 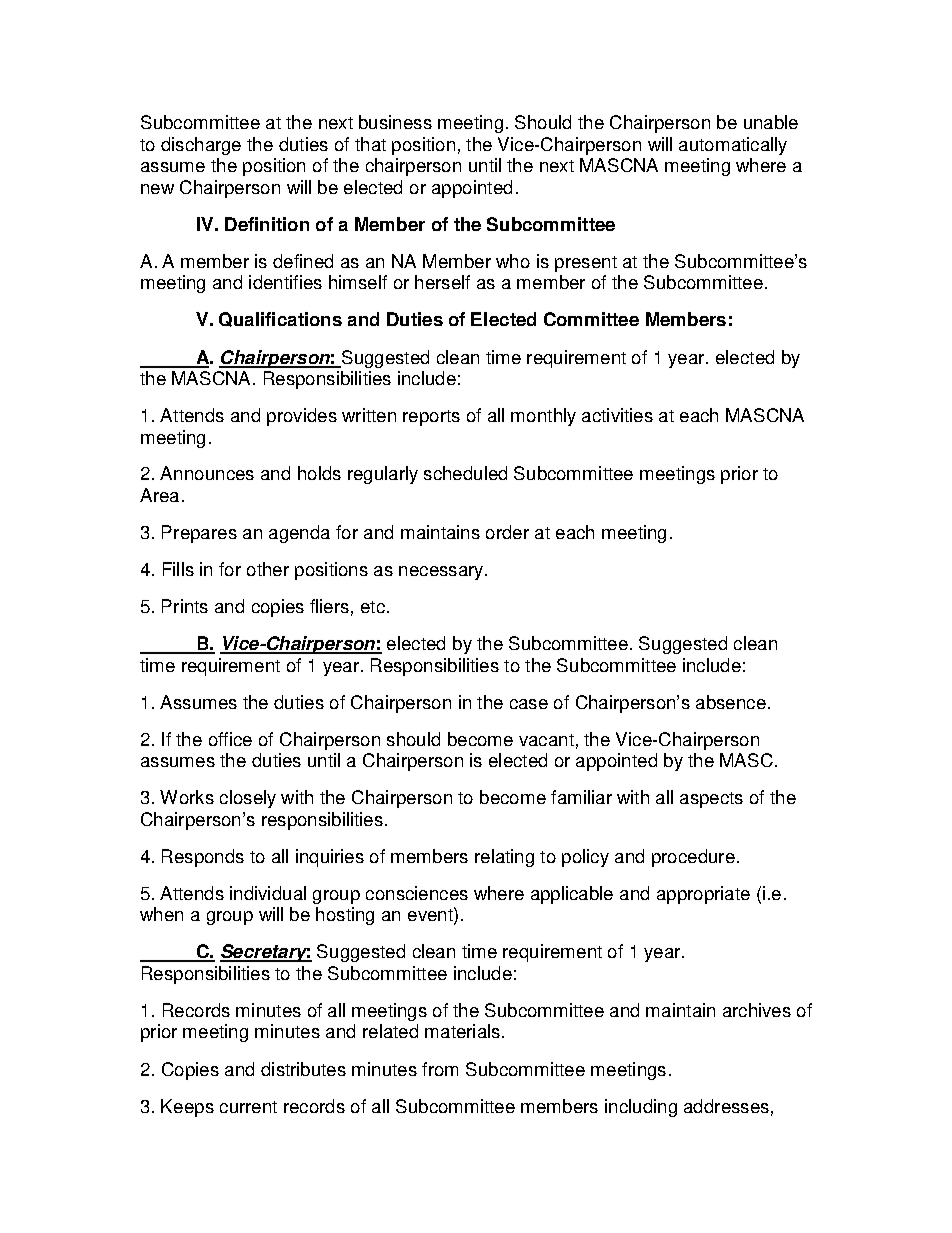 What do you see at coordinates (440, 1069) in the screenshot?
I see `from` at bounding box center [440, 1069].
